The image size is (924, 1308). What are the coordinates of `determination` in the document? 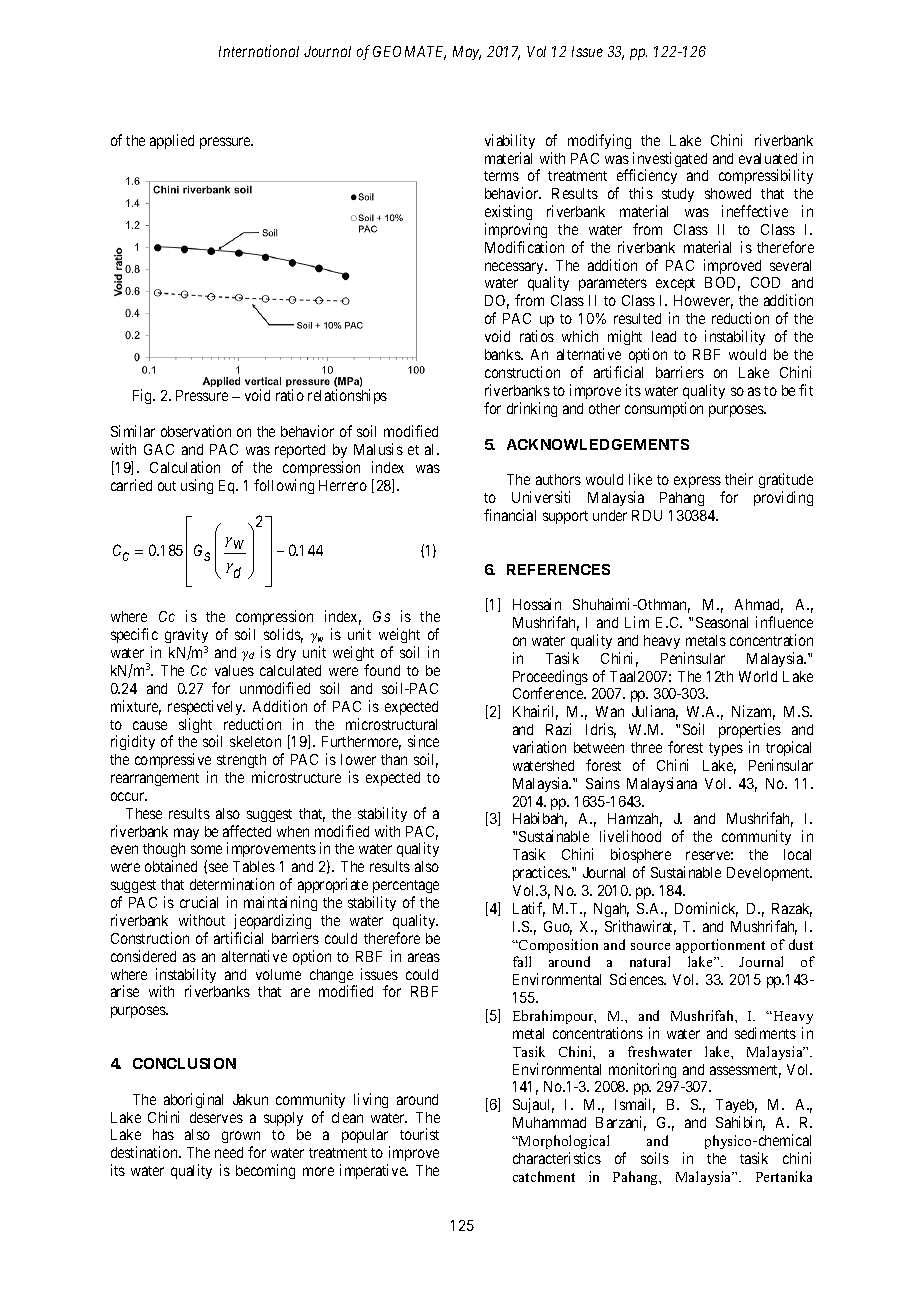 It's located at (232, 884).
